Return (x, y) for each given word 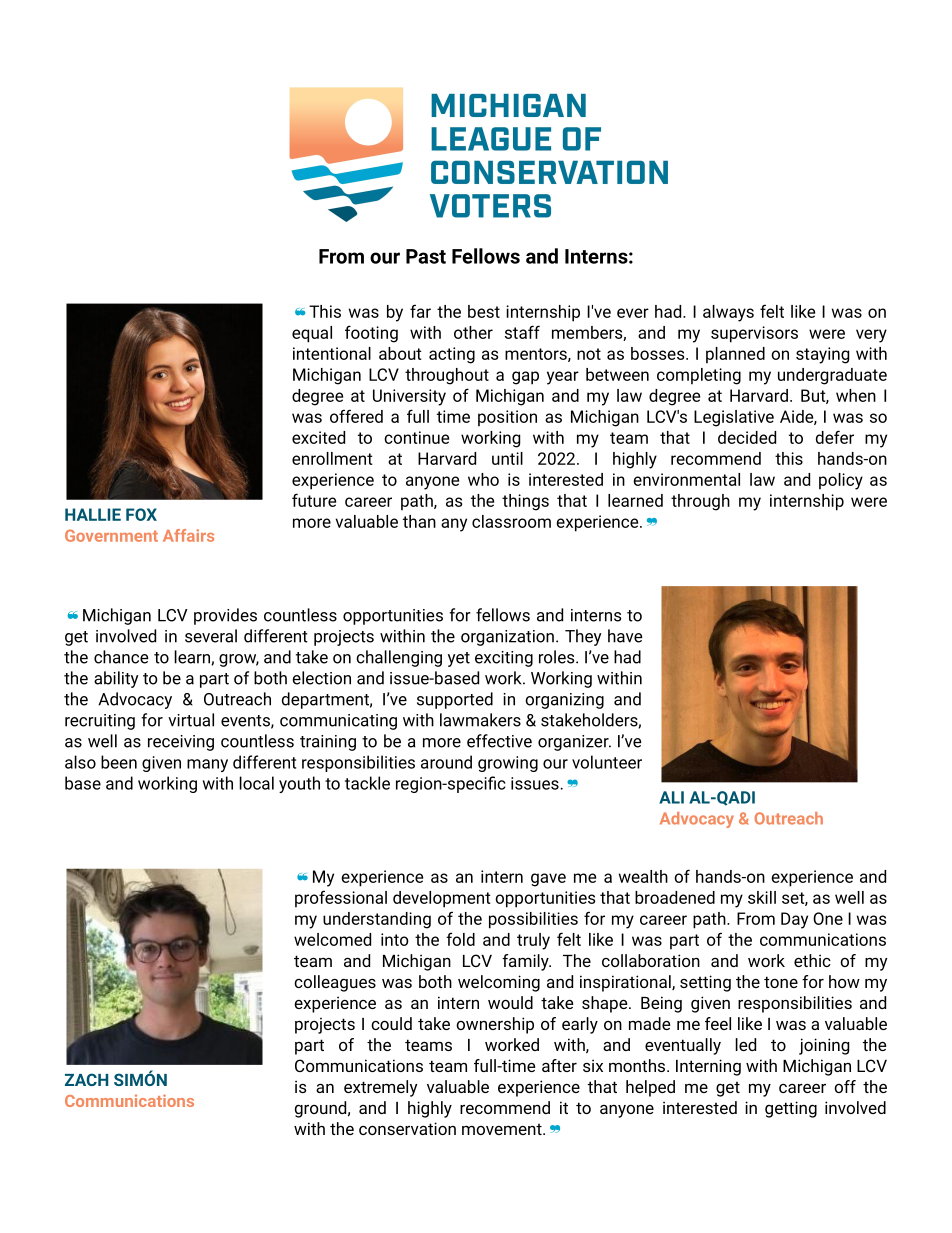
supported (455, 700)
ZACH (86, 1079)
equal (312, 334)
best (484, 311)
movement (503, 1129)
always (728, 313)
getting (791, 1109)
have (625, 636)
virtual (191, 720)
